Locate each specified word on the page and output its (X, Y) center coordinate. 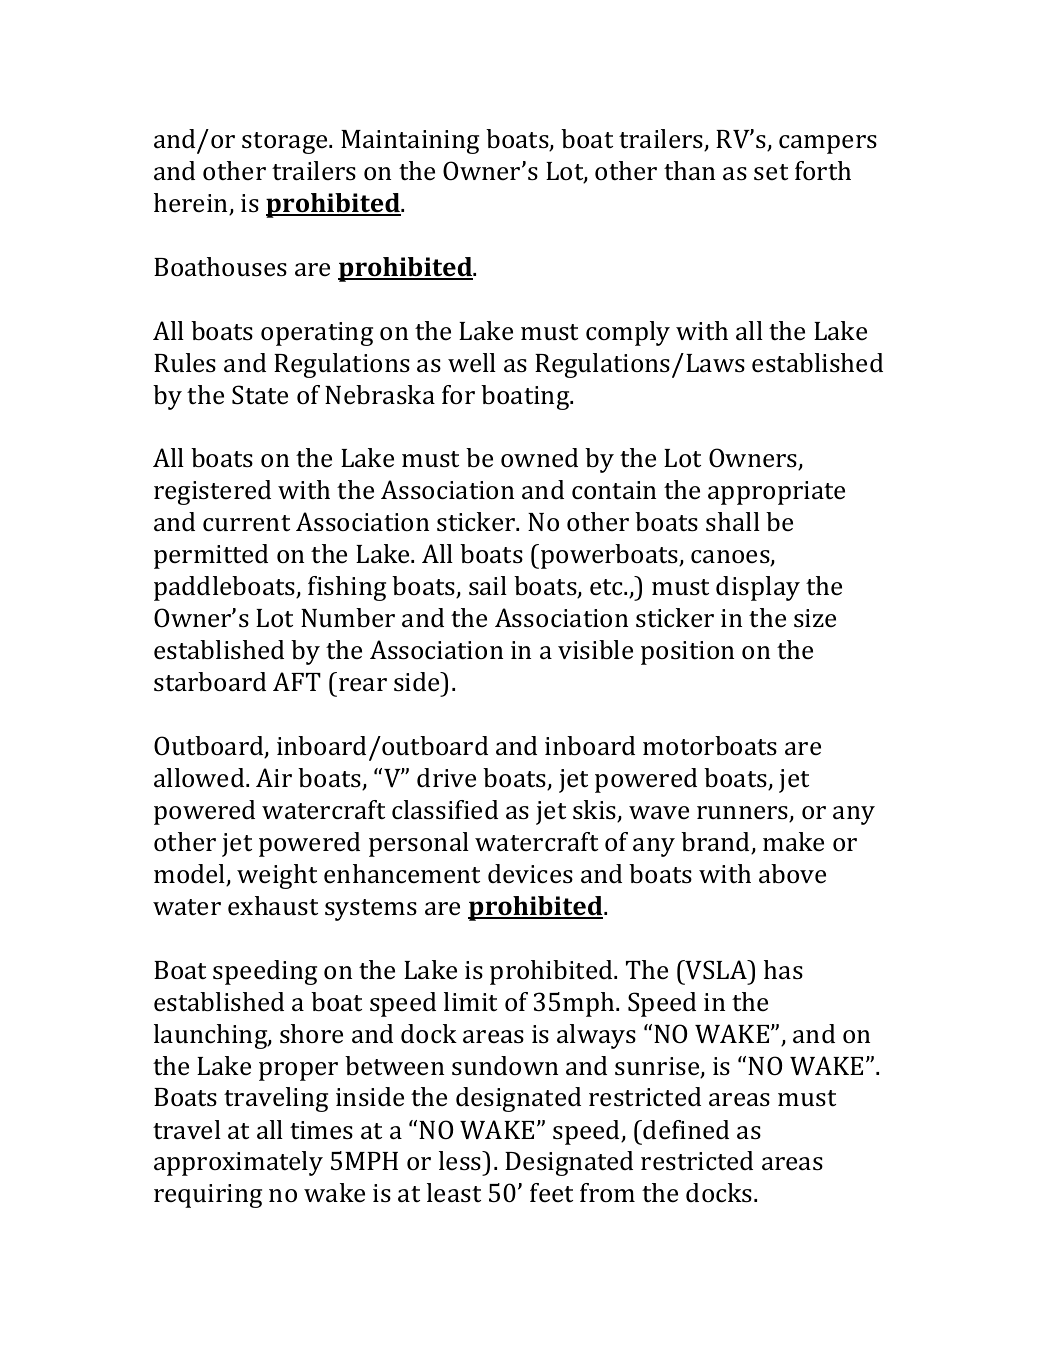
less (461, 1161)
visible (595, 650)
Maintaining (410, 142)
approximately (238, 1163)
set (771, 172)
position (687, 653)
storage (286, 143)
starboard (210, 682)
